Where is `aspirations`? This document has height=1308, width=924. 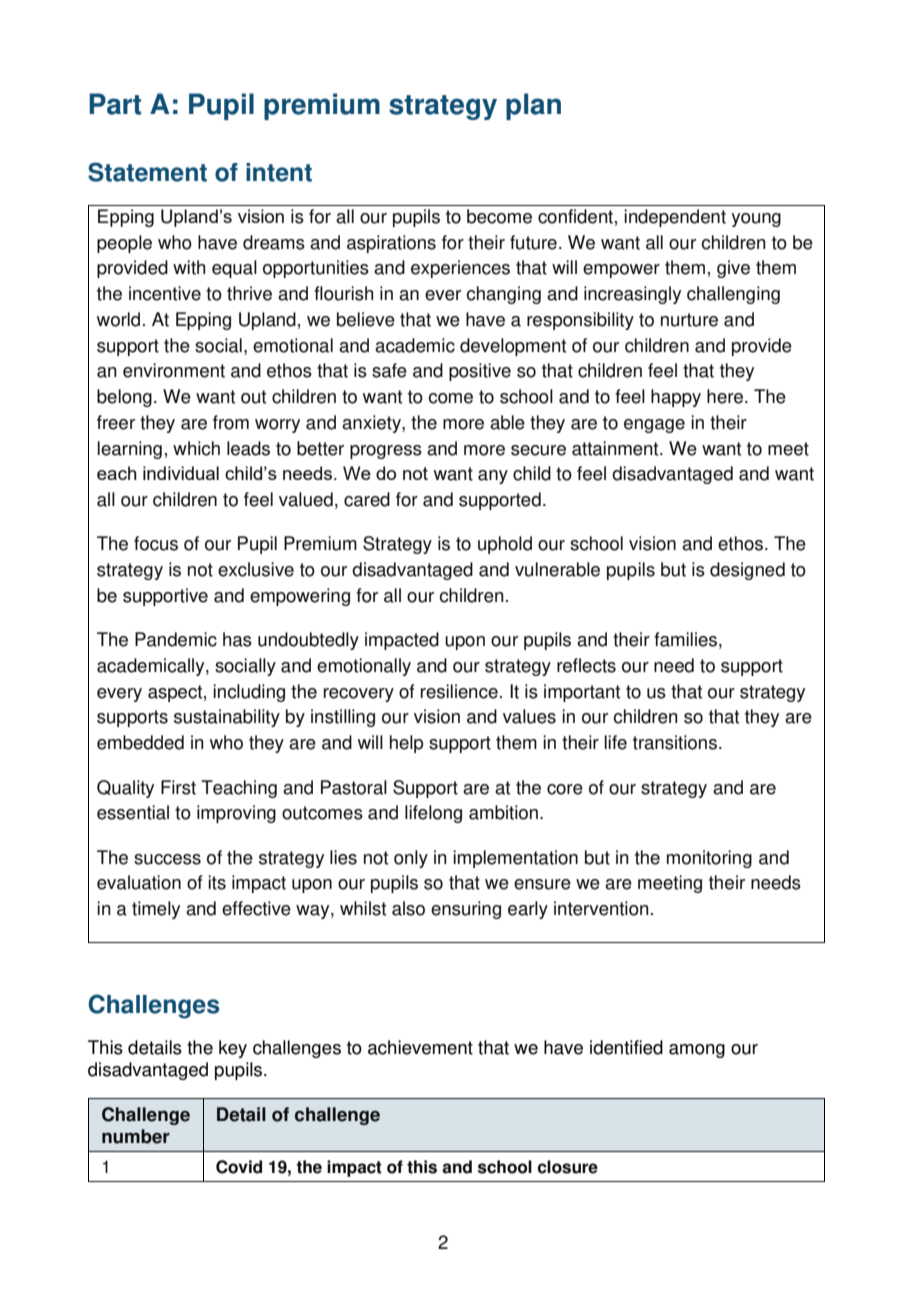
aspirations is located at coordinates (391, 244).
